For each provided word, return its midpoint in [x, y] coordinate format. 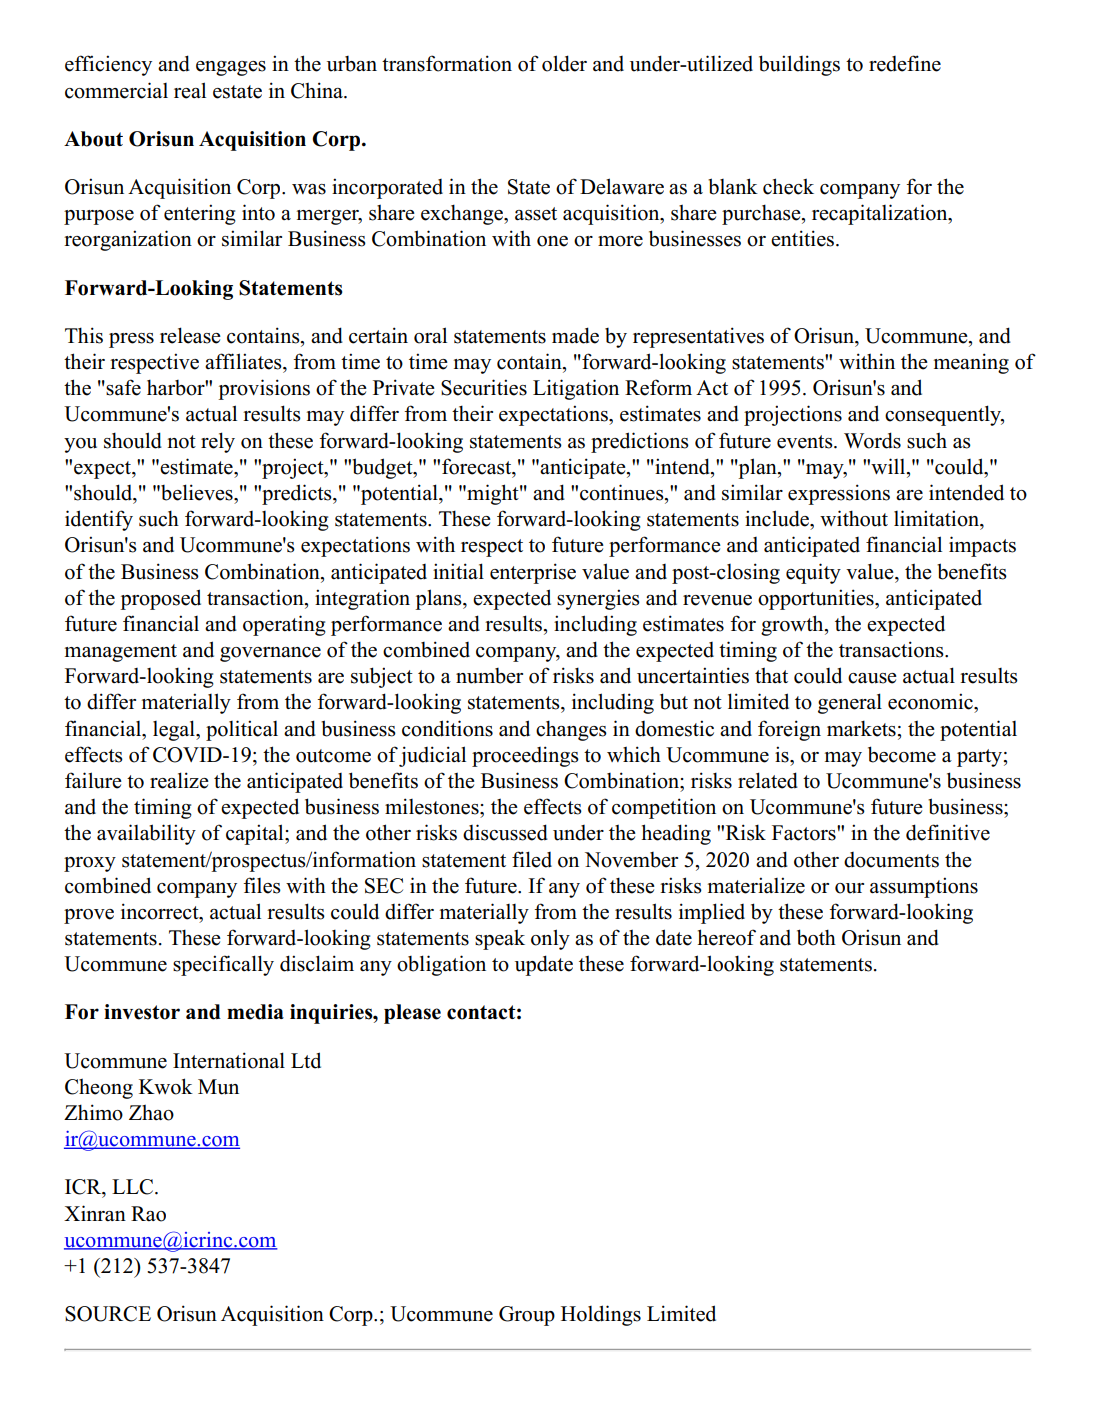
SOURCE [108, 1314]
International [229, 1060]
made [575, 335]
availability [146, 834]
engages [231, 68]
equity [813, 573]
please [412, 1014]
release [190, 335]
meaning [971, 363]
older [564, 63]
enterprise [533, 573]
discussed [505, 832]
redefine [905, 63]
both [816, 937]
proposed [160, 599]
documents [891, 860]
